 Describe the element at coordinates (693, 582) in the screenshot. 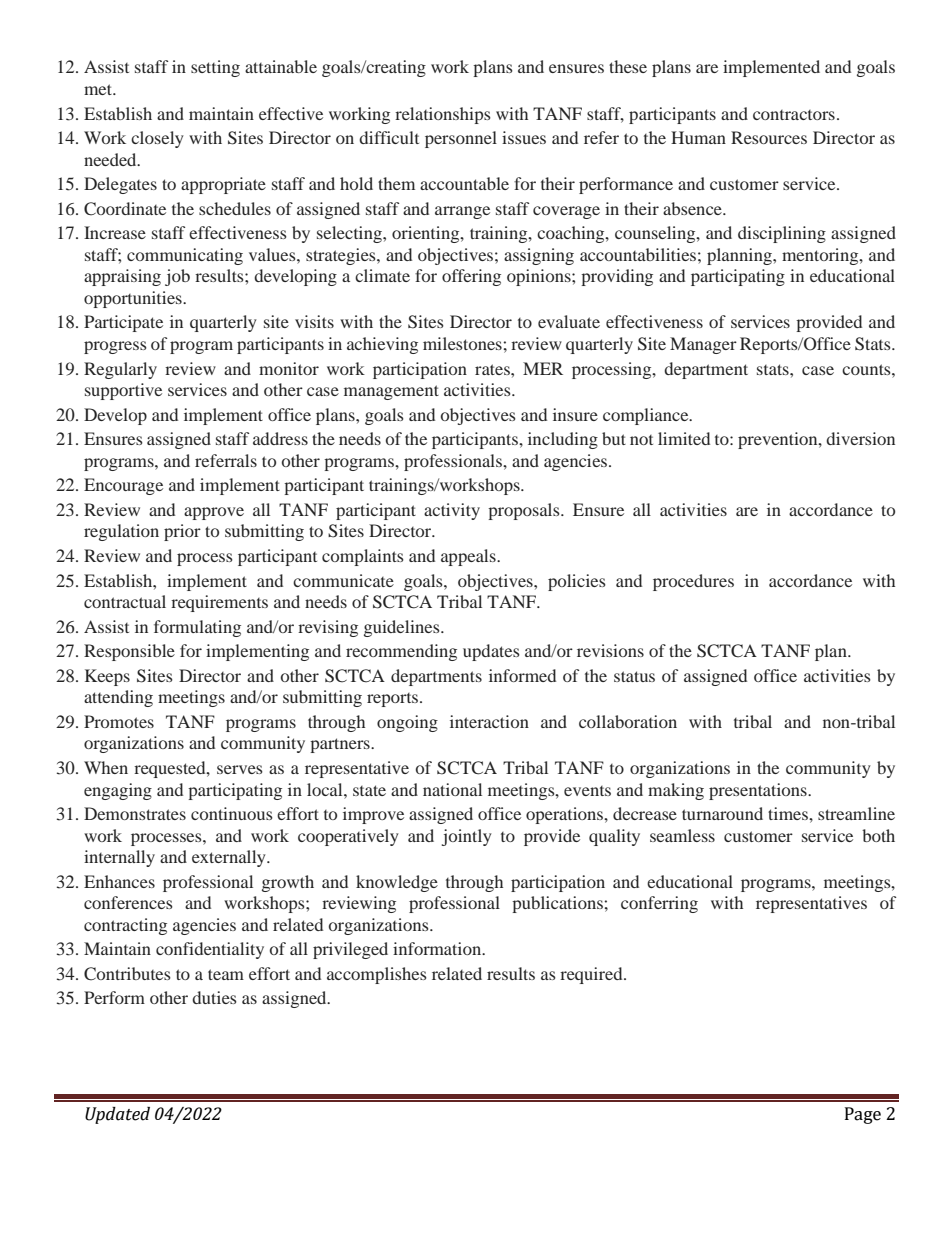

I see `procedures` at that location.
